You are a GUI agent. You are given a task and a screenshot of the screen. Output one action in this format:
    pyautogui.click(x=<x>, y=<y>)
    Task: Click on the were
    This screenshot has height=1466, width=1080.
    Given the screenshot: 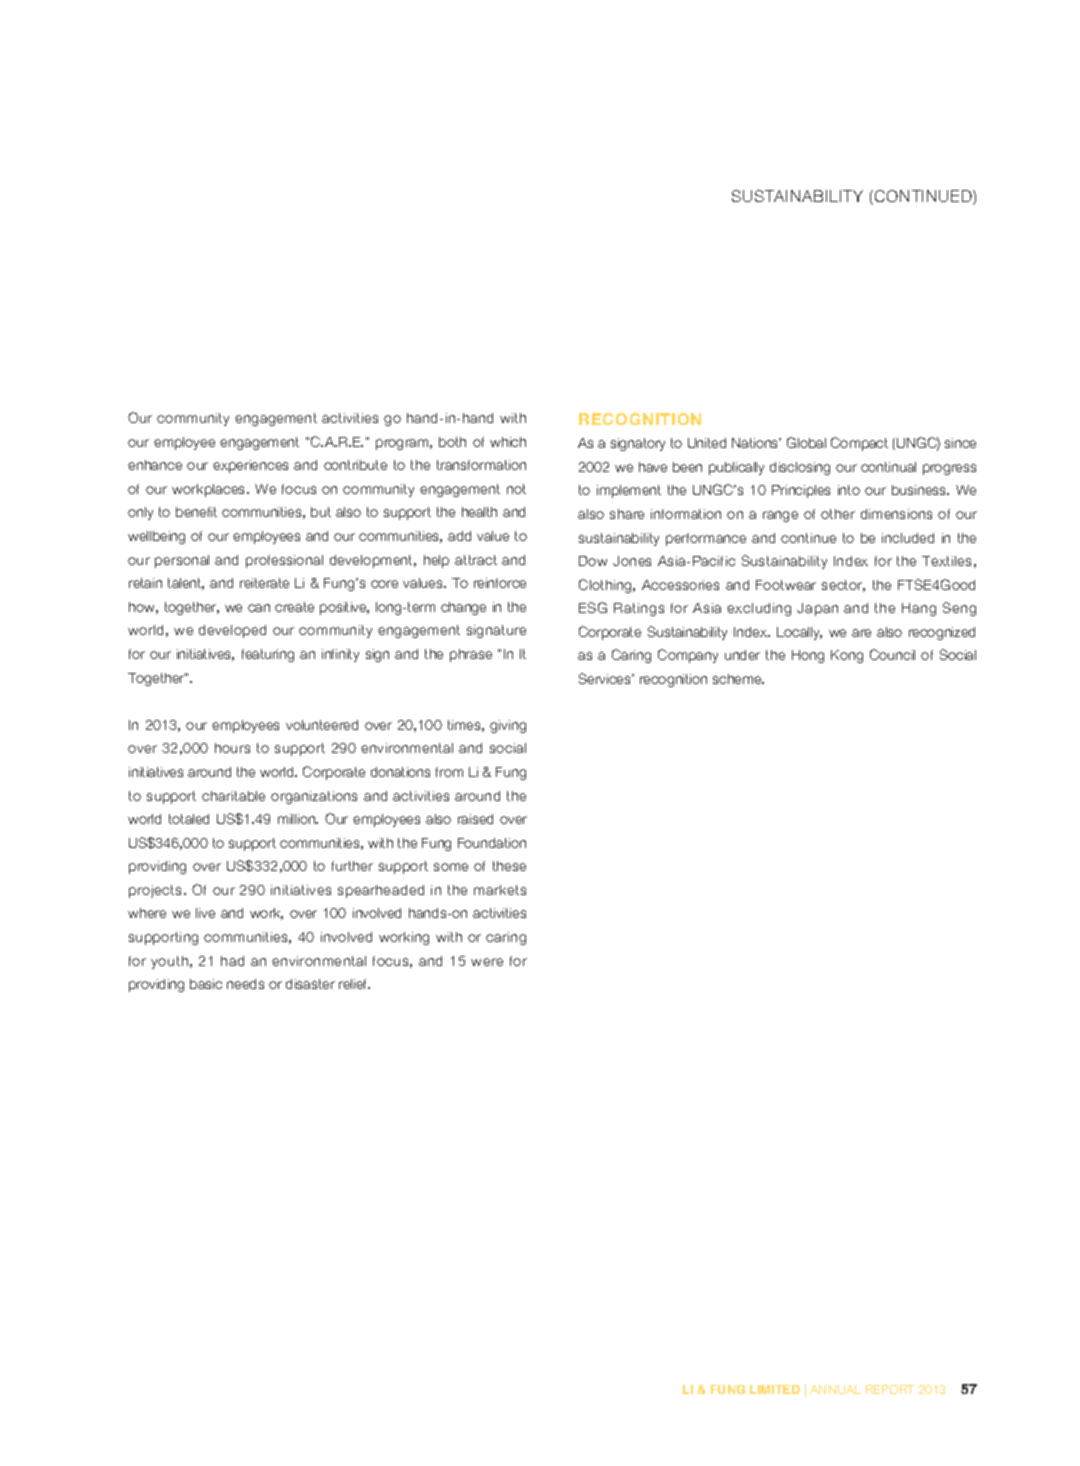 What is the action you would take?
    pyautogui.click(x=487, y=962)
